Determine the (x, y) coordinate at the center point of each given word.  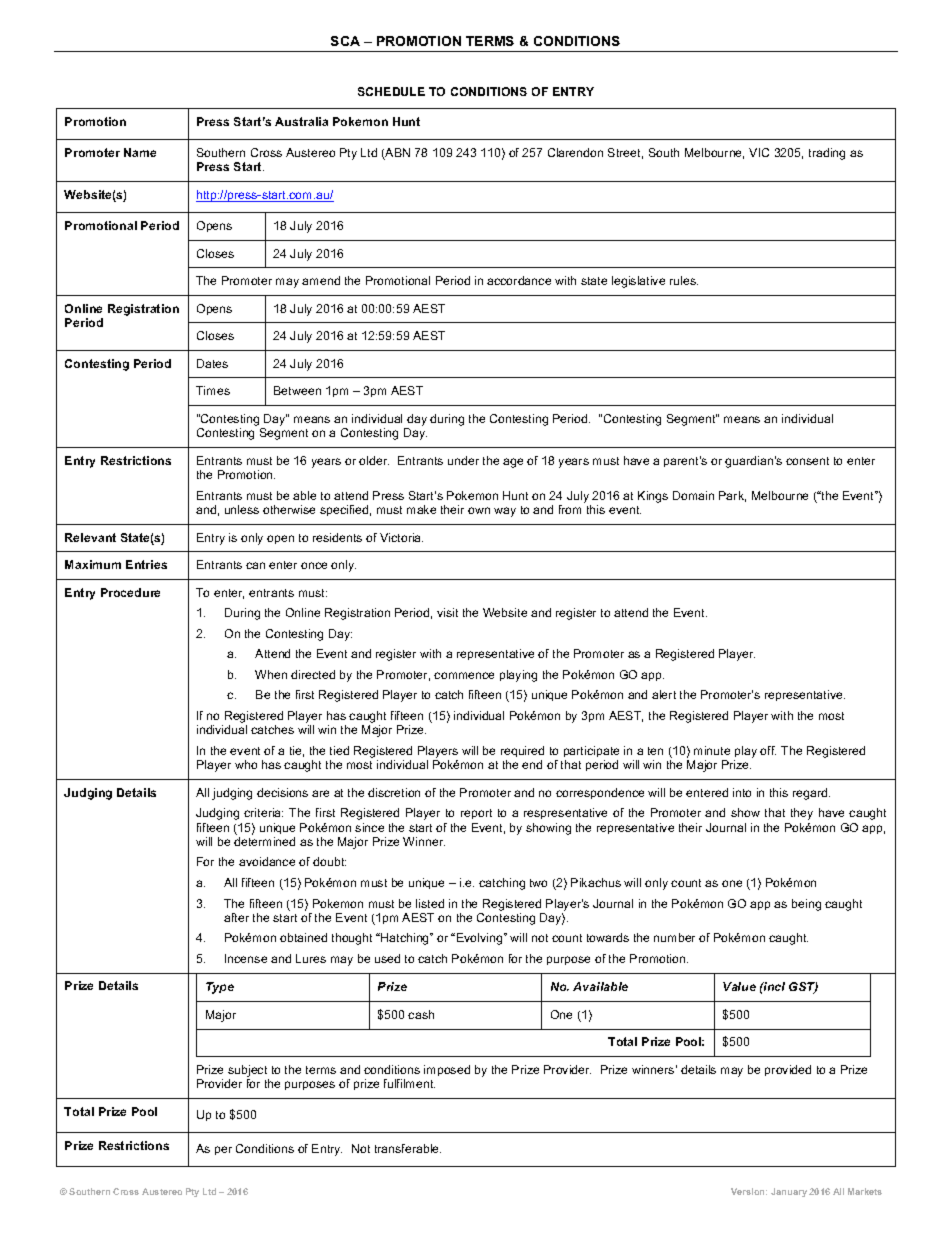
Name (140, 152)
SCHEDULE (391, 91)
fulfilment (409, 1083)
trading (827, 154)
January (789, 1192)
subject (248, 1072)
